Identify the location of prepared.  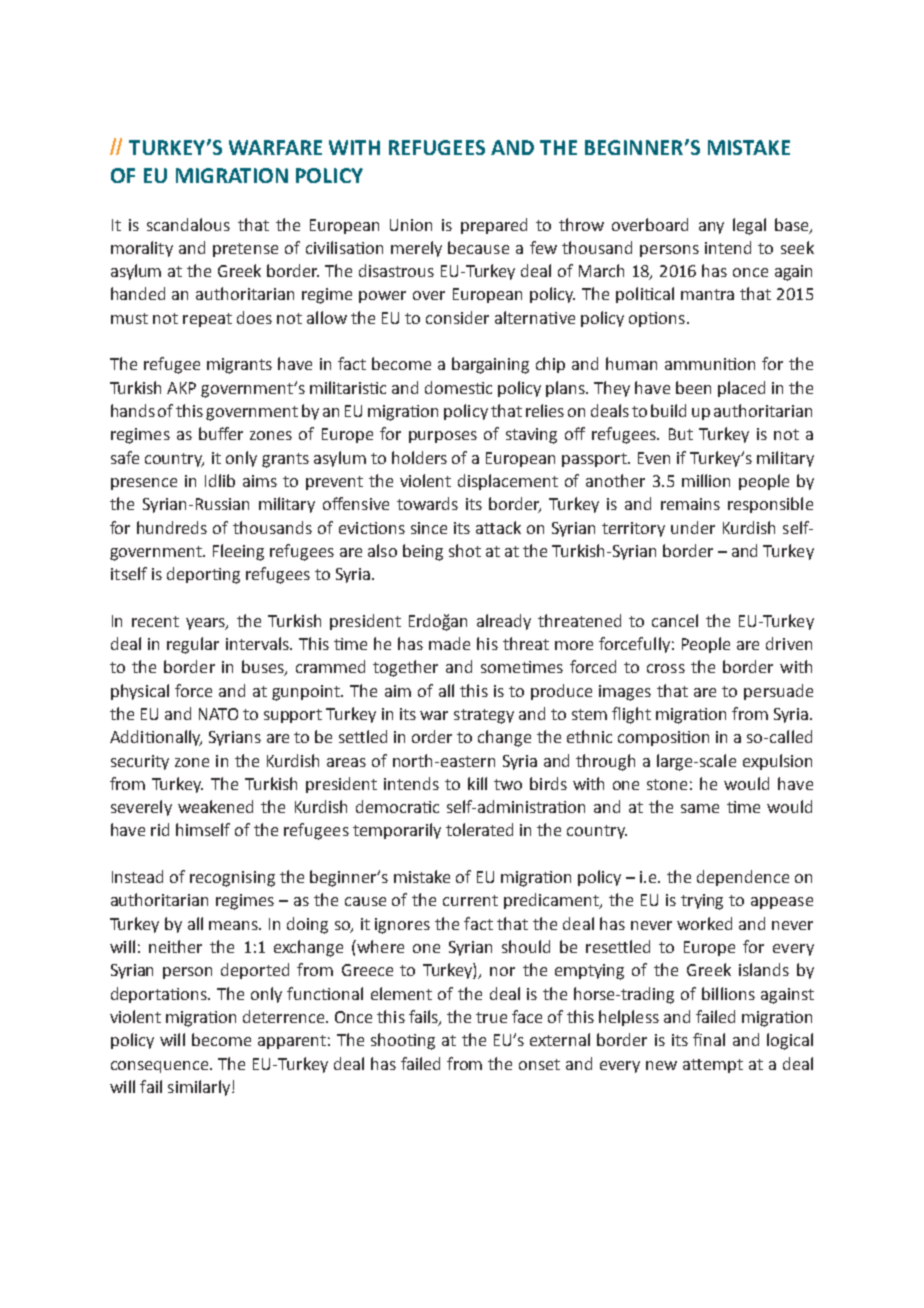
(494, 226).
